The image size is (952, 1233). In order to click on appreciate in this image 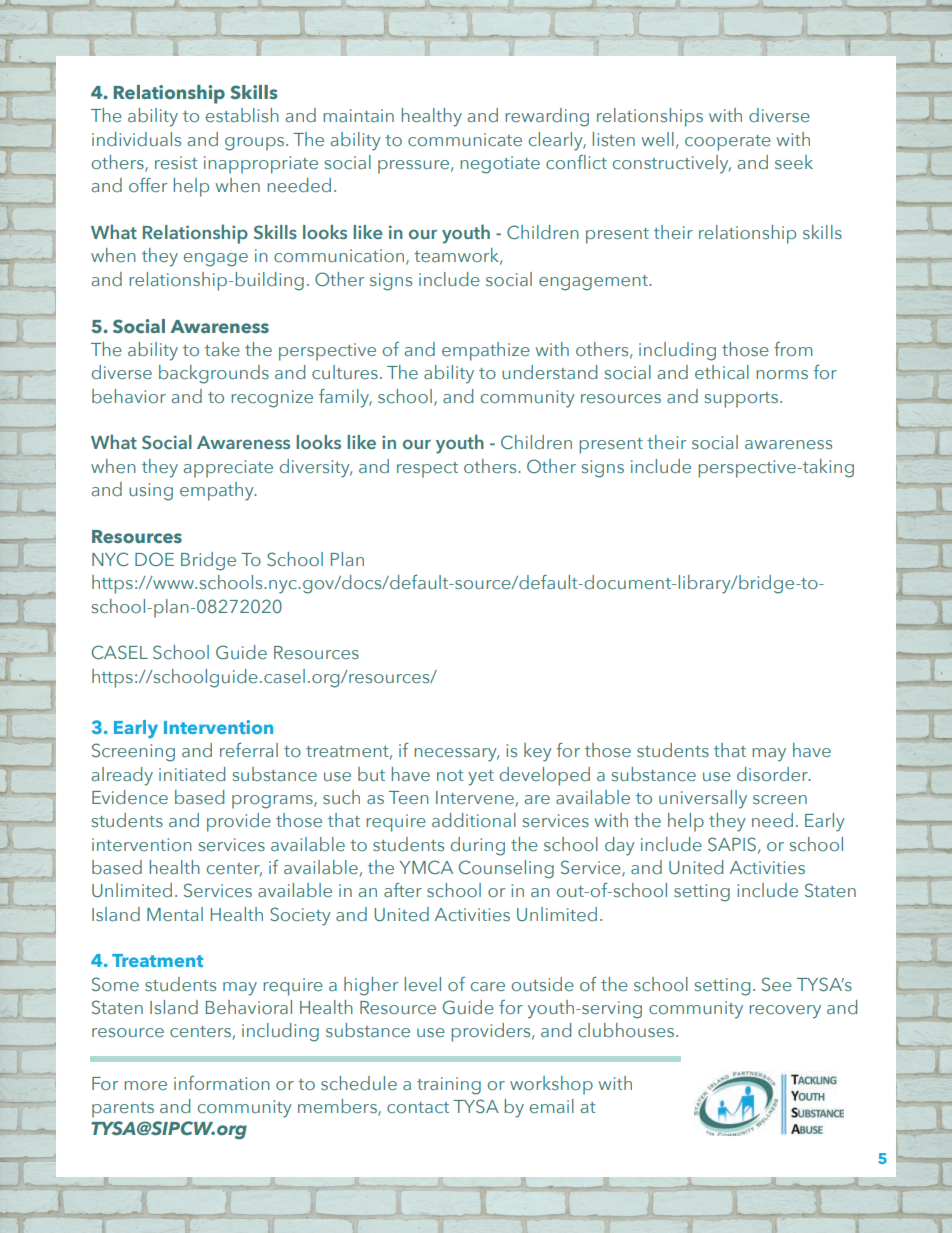, I will do `click(228, 469)`.
